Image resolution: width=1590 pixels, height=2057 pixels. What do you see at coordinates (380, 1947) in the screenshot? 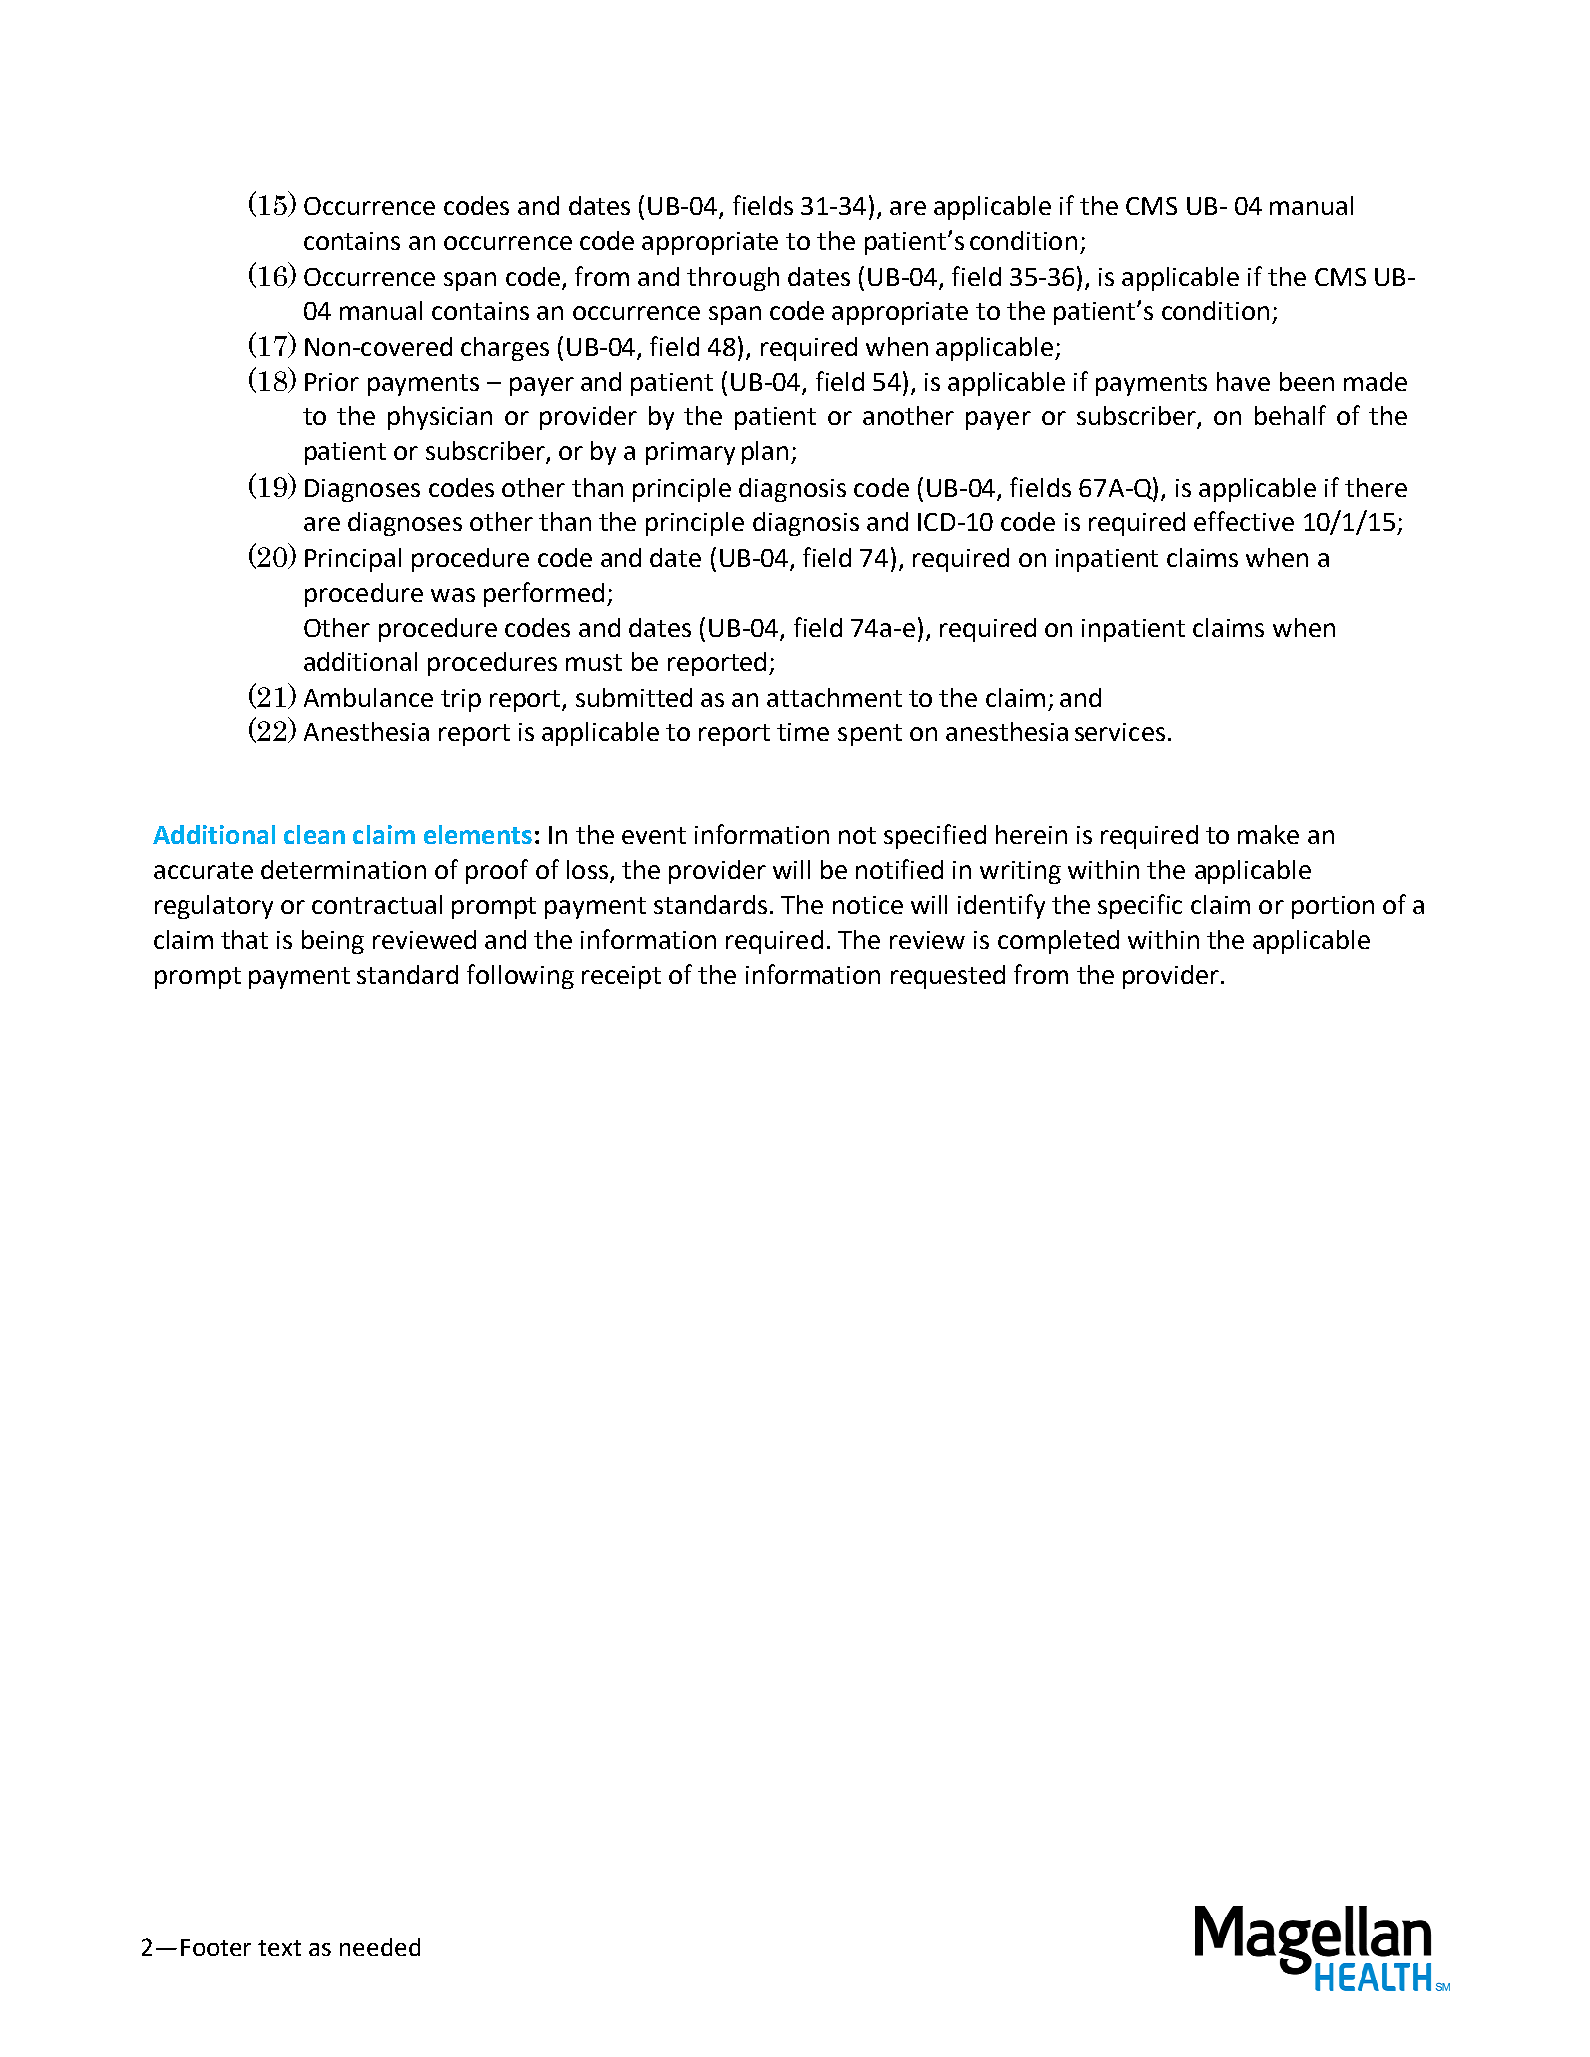
I see `needed` at bounding box center [380, 1947].
